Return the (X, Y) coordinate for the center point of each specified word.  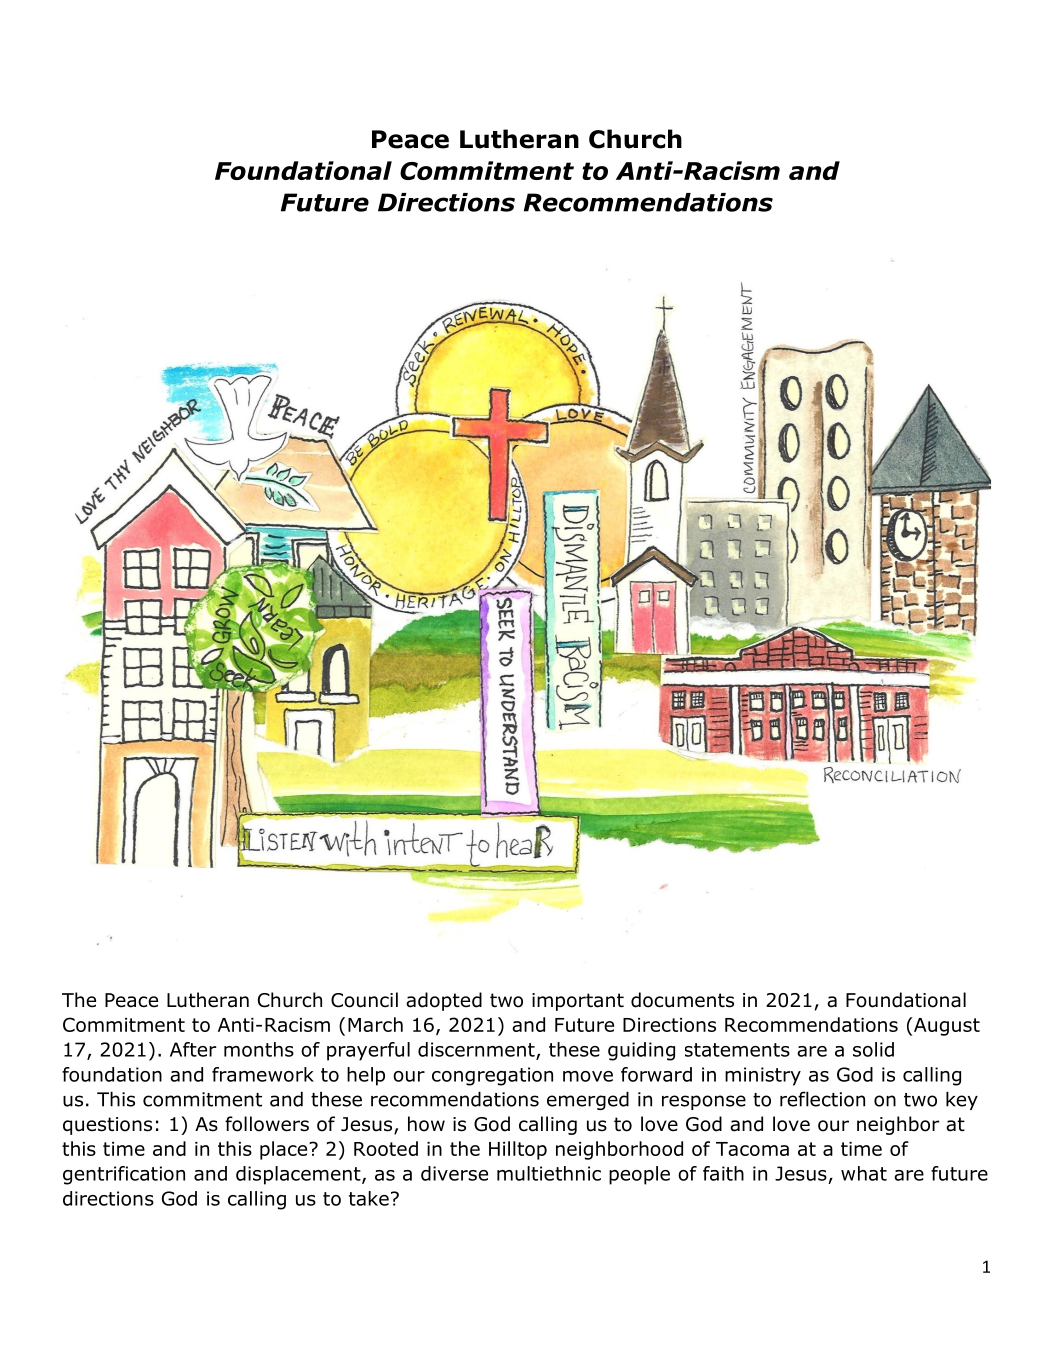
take (369, 1198)
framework (263, 1074)
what (864, 1173)
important (578, 1002)
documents (682, 1000)
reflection (822, 1099)
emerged (588, 1101)
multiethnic (549, 1173)
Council (364, 1000)
